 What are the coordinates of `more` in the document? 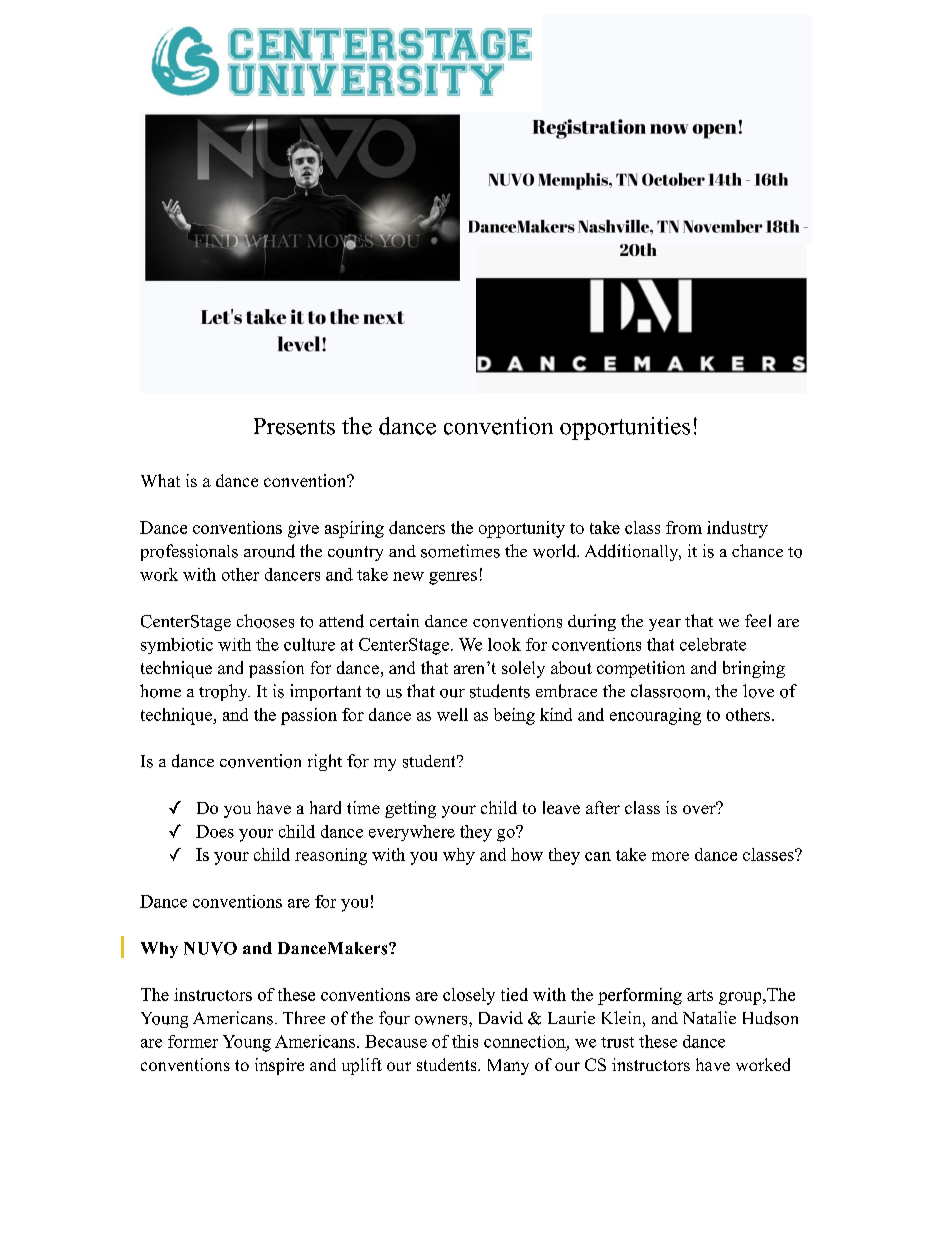 It's located at (670, 856).
